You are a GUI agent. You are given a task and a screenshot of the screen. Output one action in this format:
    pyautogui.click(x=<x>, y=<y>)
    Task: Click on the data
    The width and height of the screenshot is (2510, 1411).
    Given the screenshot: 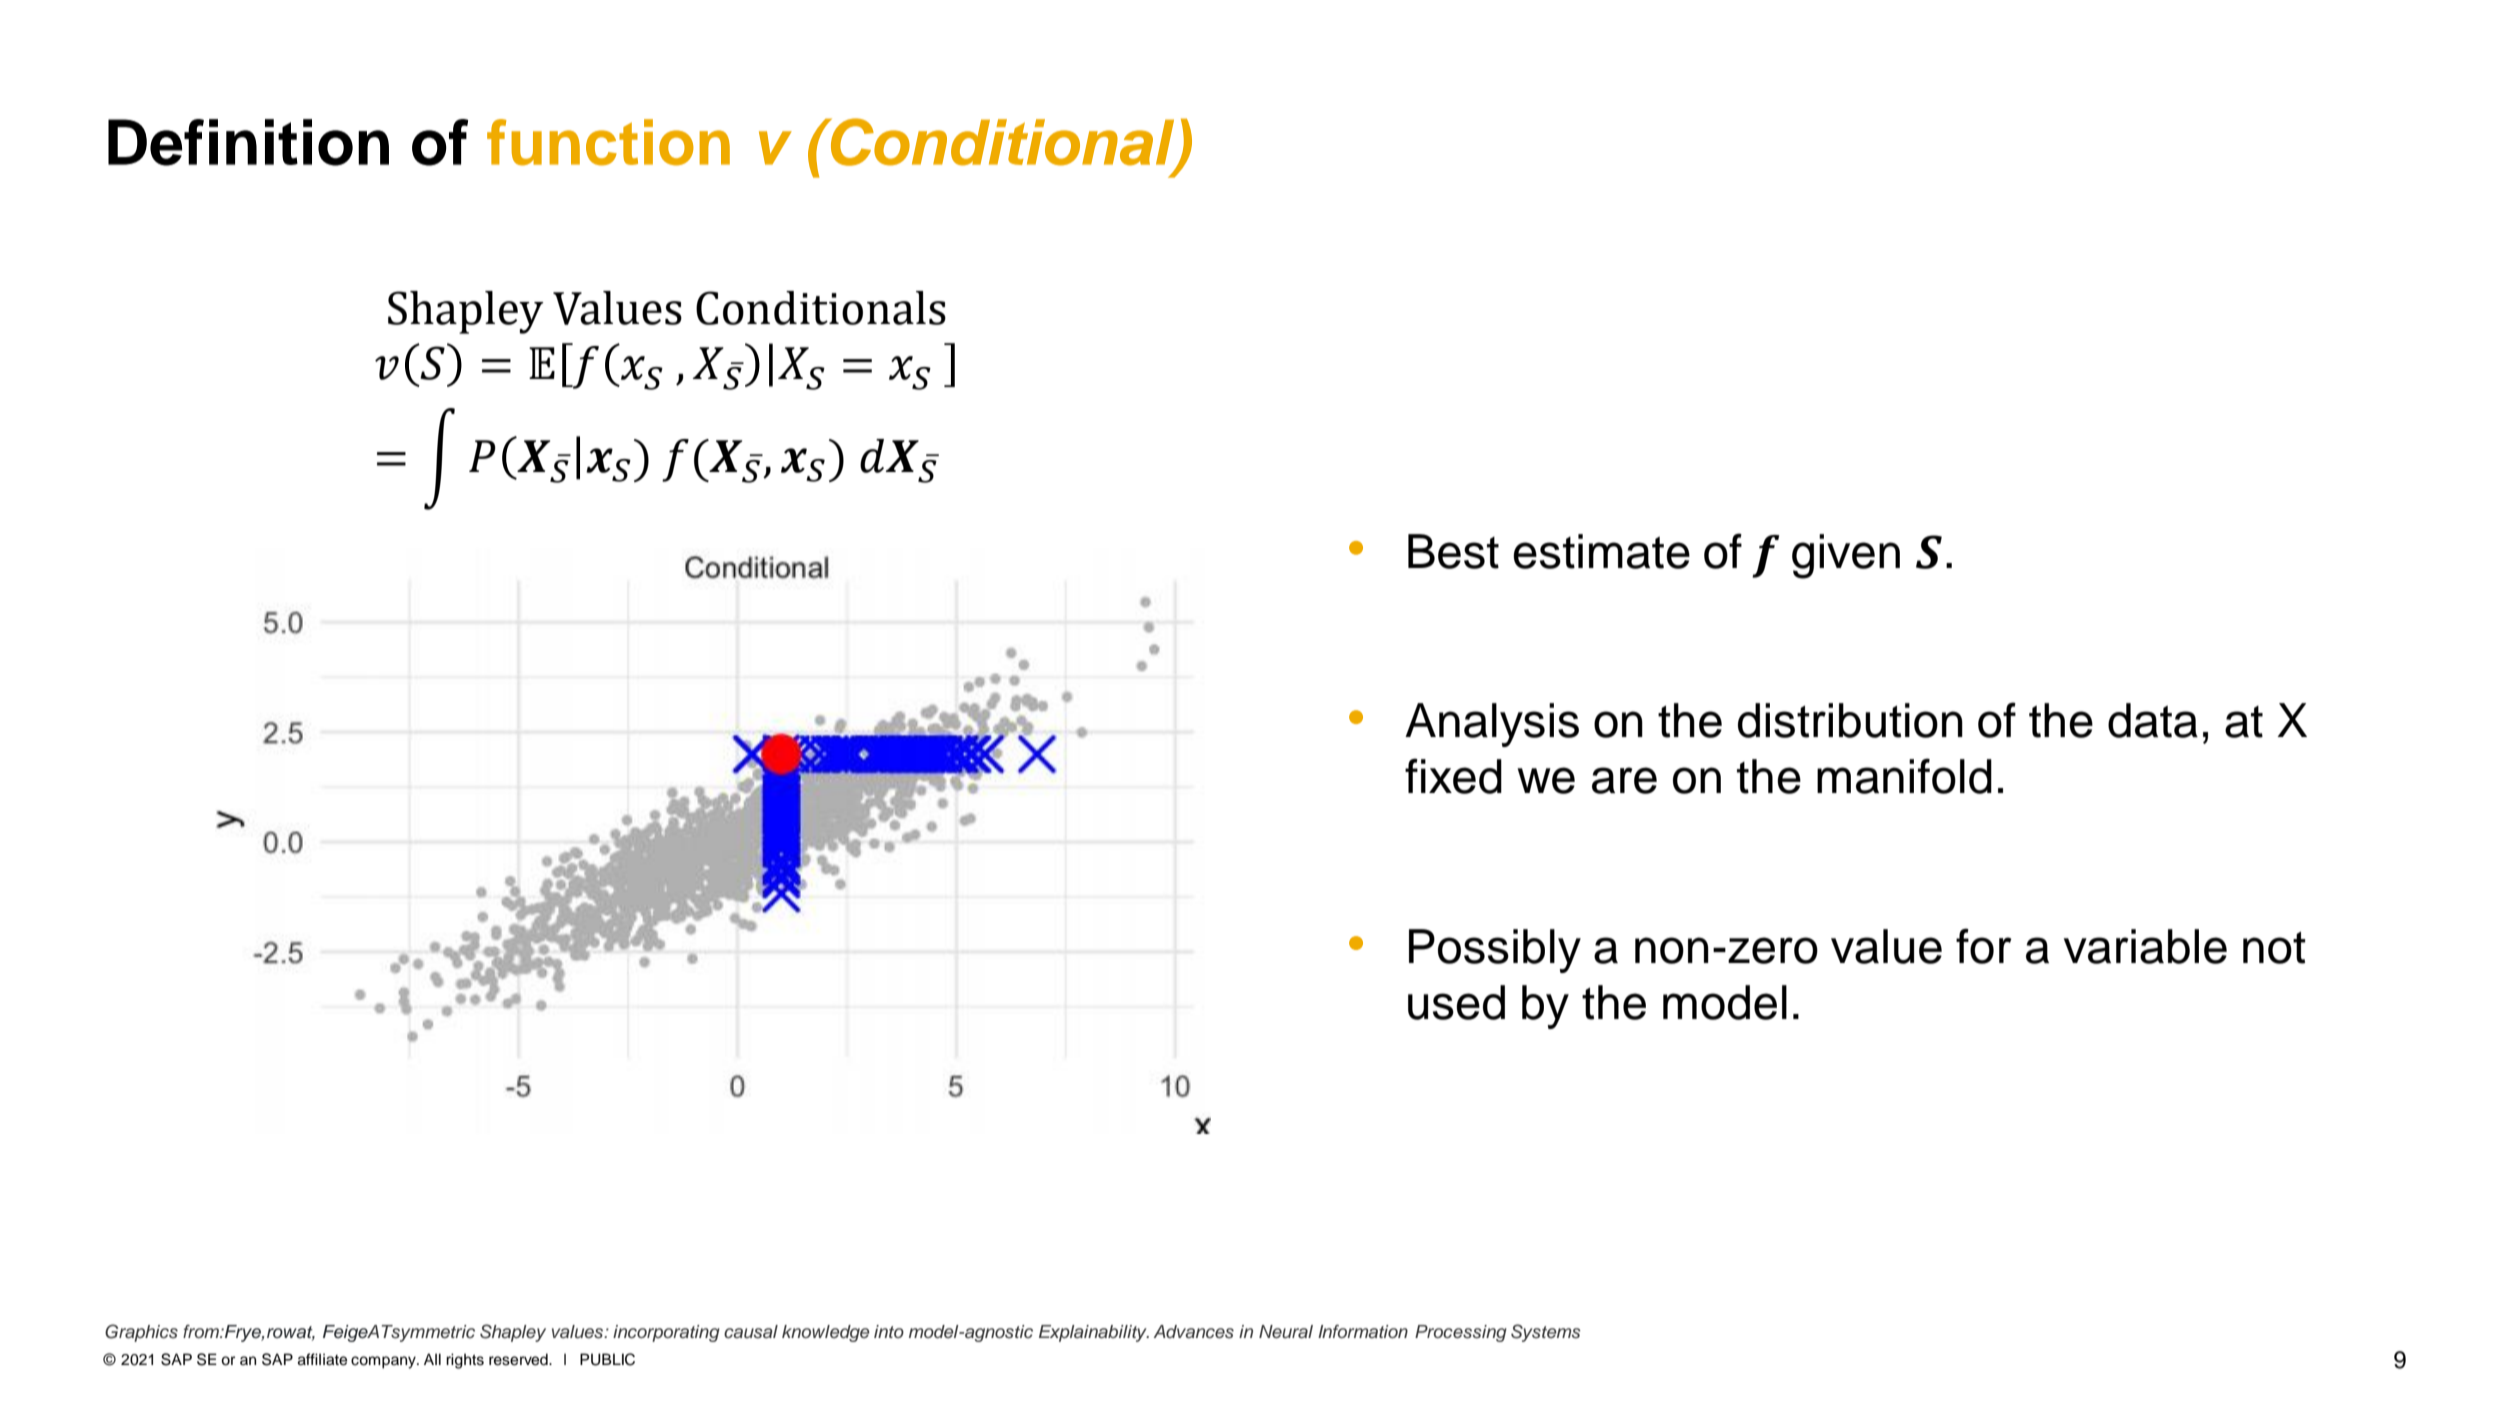 What is the action you would take?
    pyautogui.click(x=2153, y=720)
